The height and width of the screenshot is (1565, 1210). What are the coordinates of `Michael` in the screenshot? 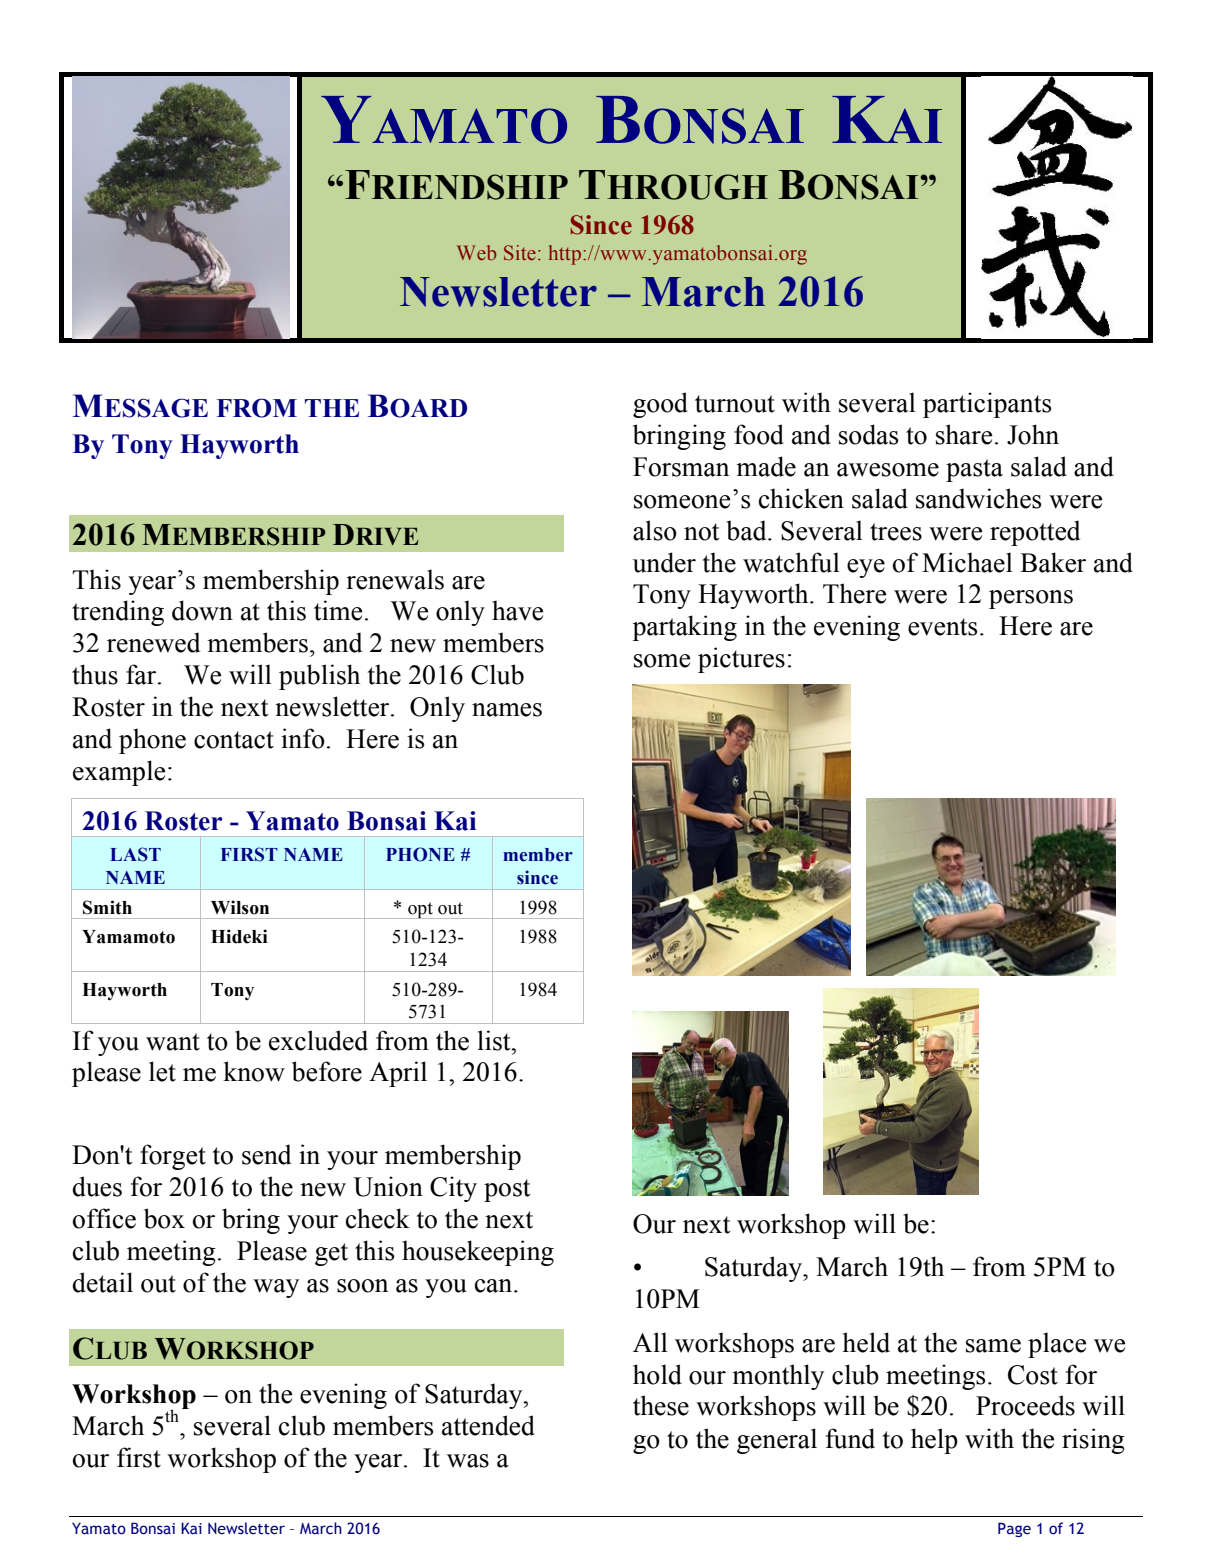 It's located at (967, 562).
